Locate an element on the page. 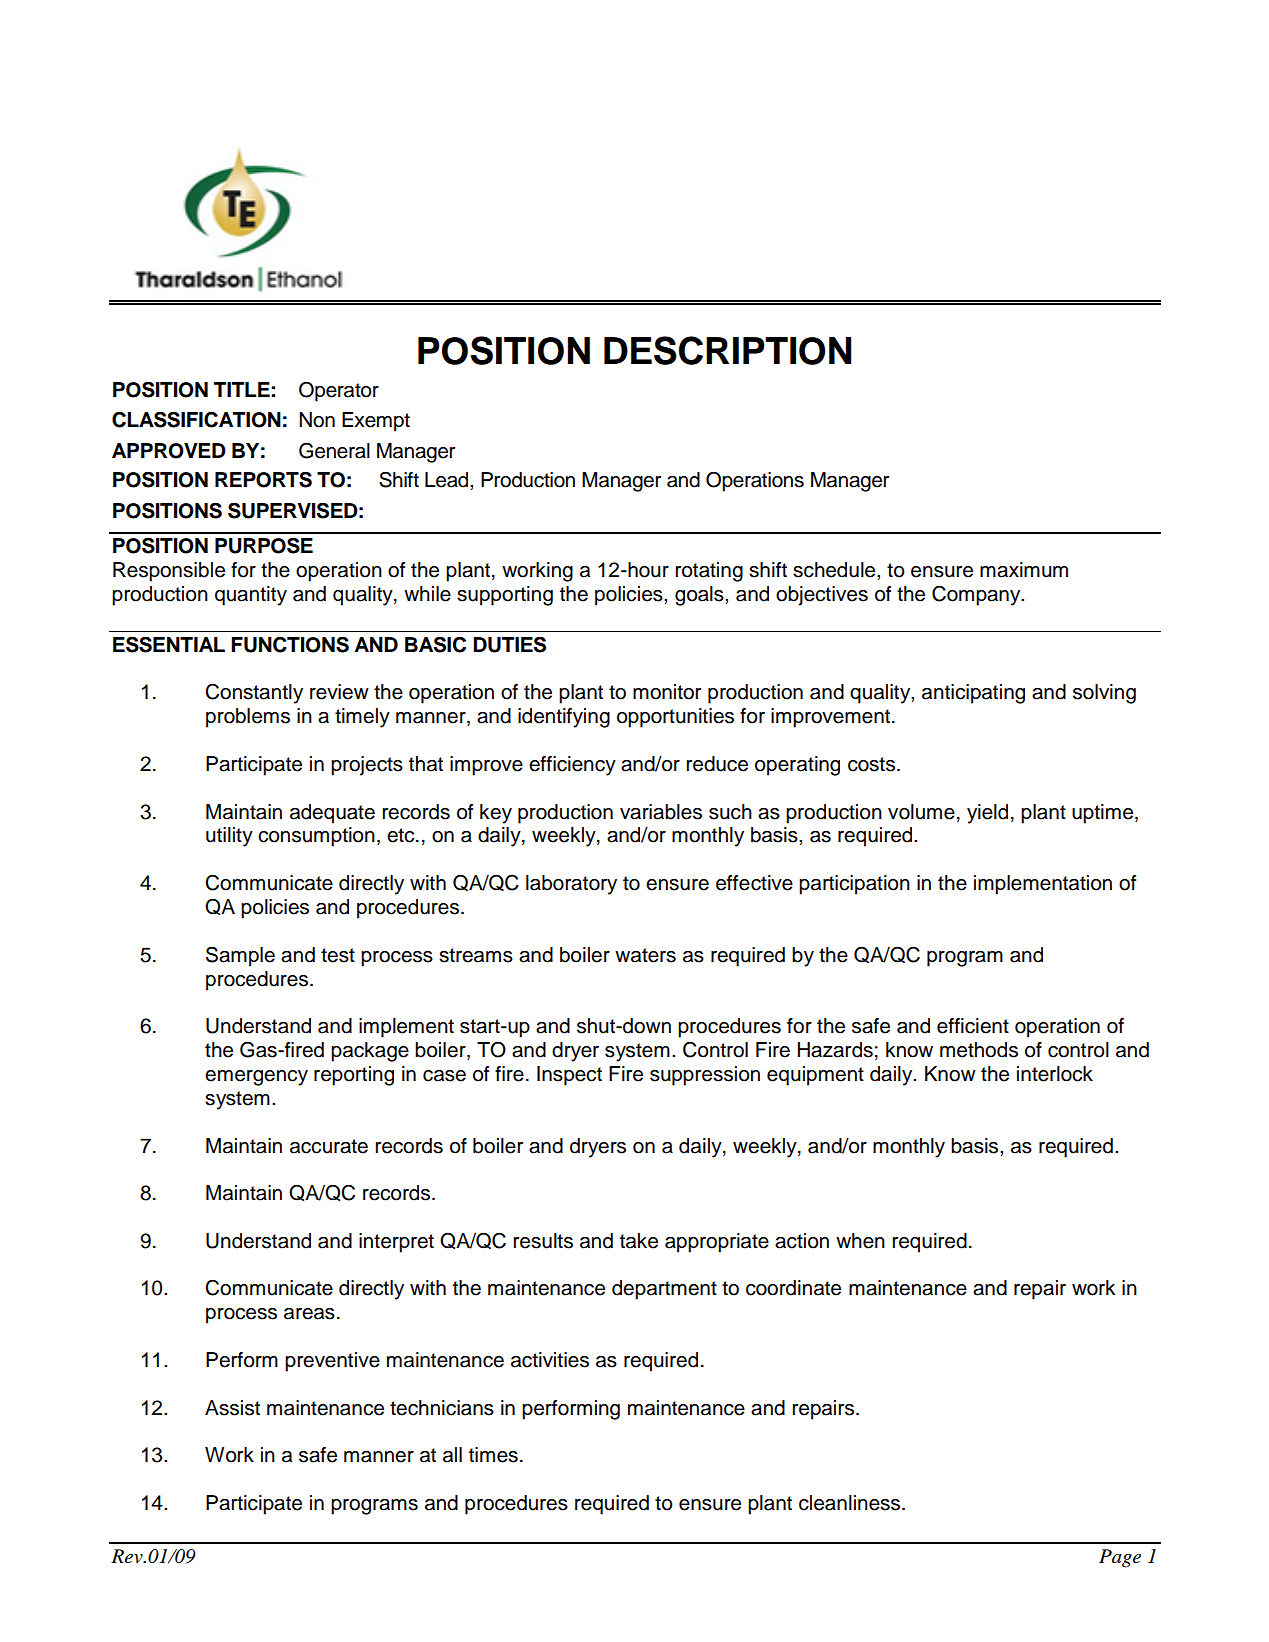 The width and height of the document is (1269, 1642). accurate is located at coordinates (329, 1146).
